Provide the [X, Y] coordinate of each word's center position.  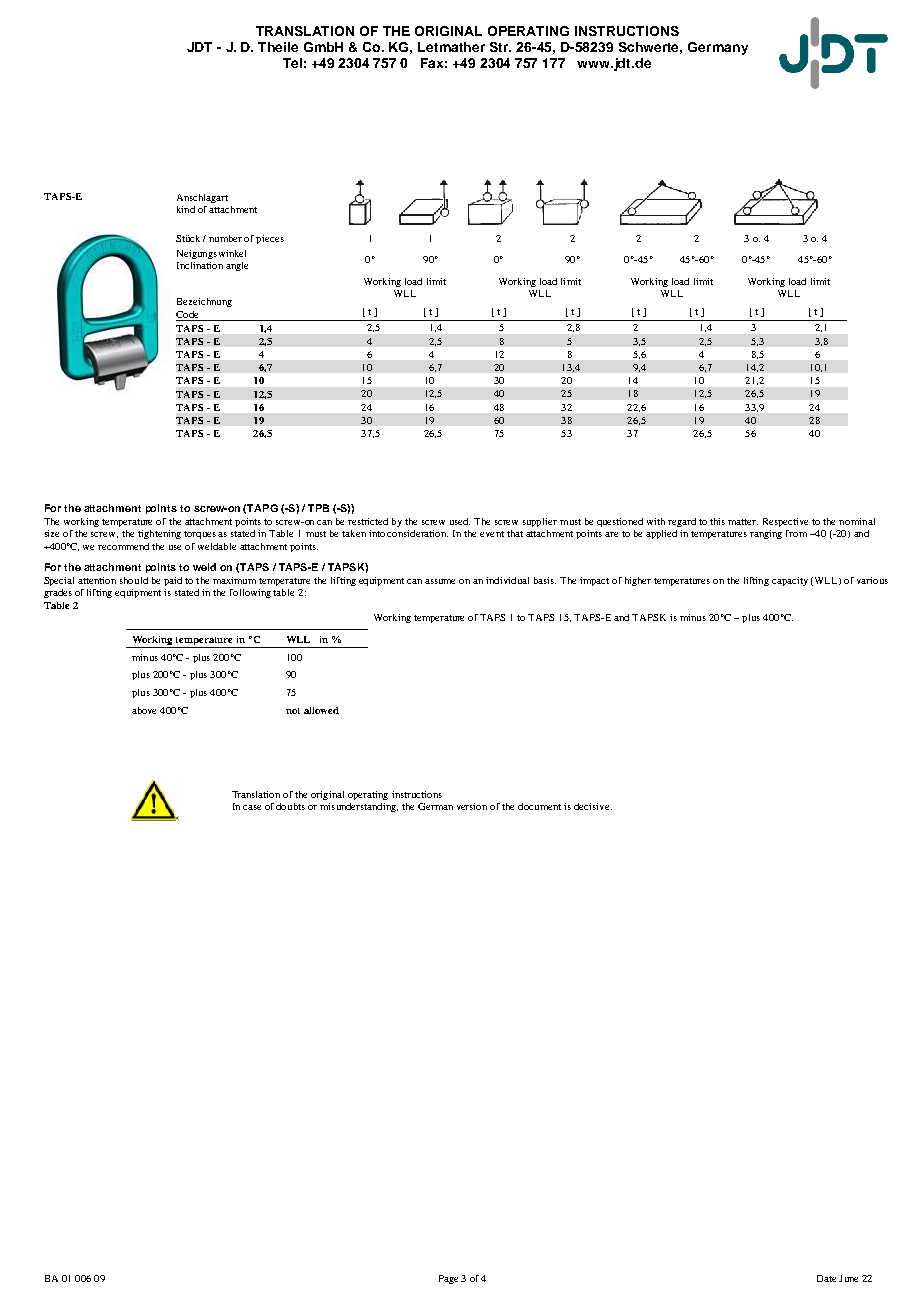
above [144, 710]
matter [743, 522]
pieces [270, 239]
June [848, 1278]
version [472, 806]
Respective [785, 522]
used [460, 521]
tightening [159, 534]
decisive [593, 806]
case [252, 807]
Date [826, 1278]
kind [186, 209]
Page [448, 1279]
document [539, 806]
